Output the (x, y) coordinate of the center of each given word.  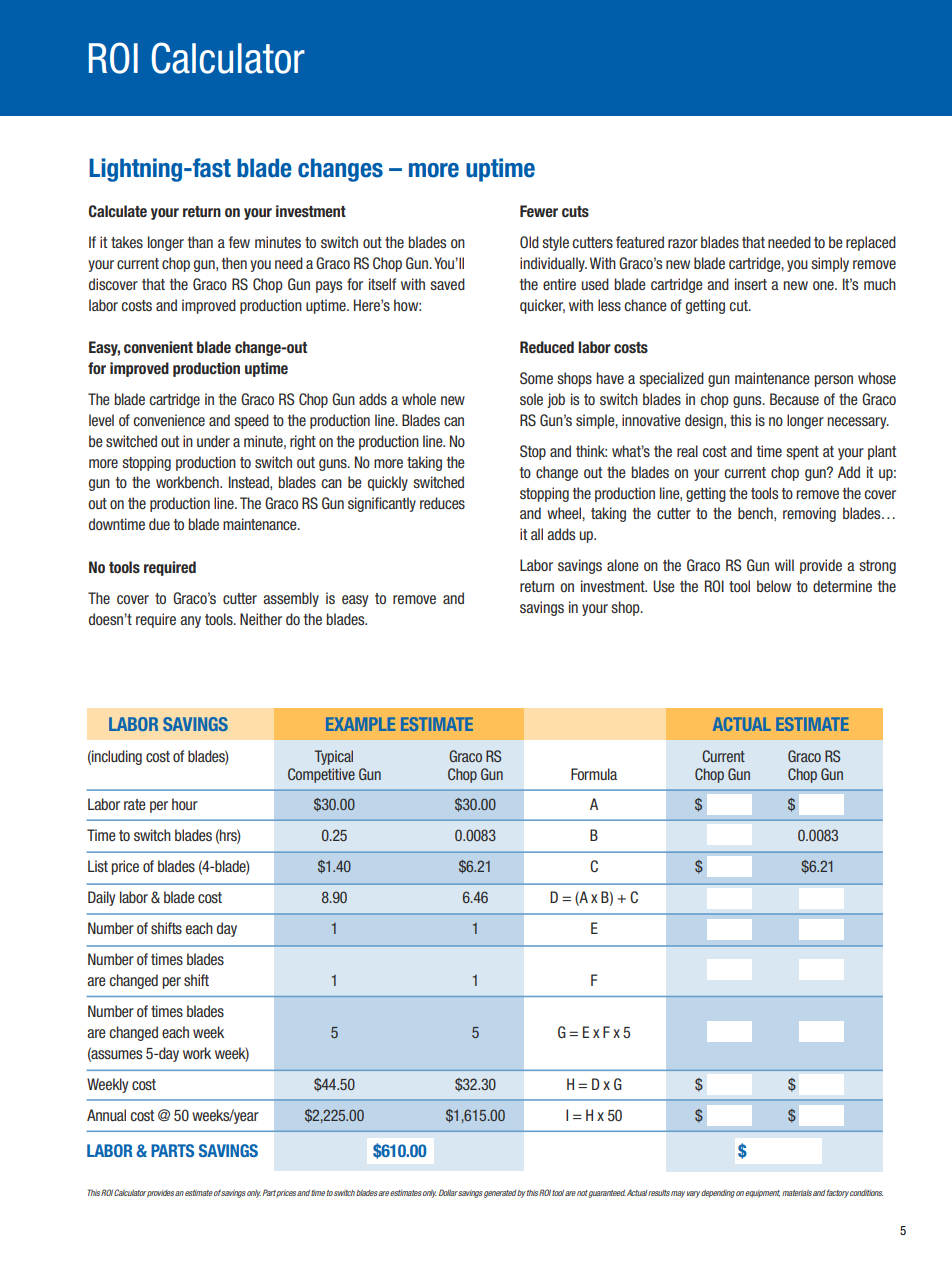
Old (529, 242)
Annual (106, 1115)
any (190, 622)
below (774, 586)
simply (830, 264)
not (582, 1193)
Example (360, 724)
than (200, 242)
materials (797, 1193)
